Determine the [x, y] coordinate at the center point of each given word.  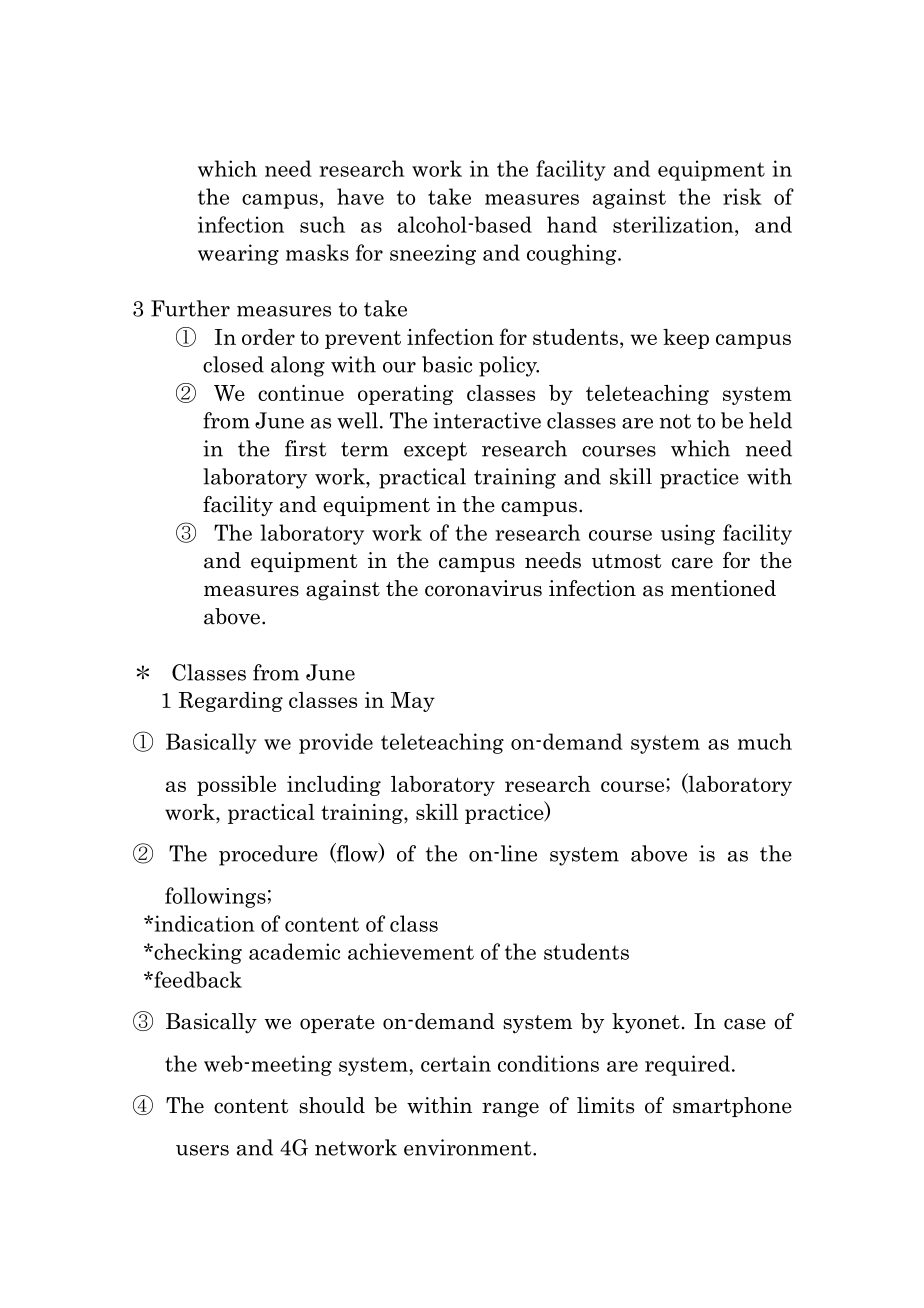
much [765, 741]
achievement [411, 951]
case [745, 1024]
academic [294, 951]
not [675, 421]
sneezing [433, 254]
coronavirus [483, 588]
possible [236, 786]
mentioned [723, 588]
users [202, 1150]
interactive [487, 420]
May [413, 702]
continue [301, 393]
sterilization [674, 224]
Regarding [231, 702]
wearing [238, 254]
